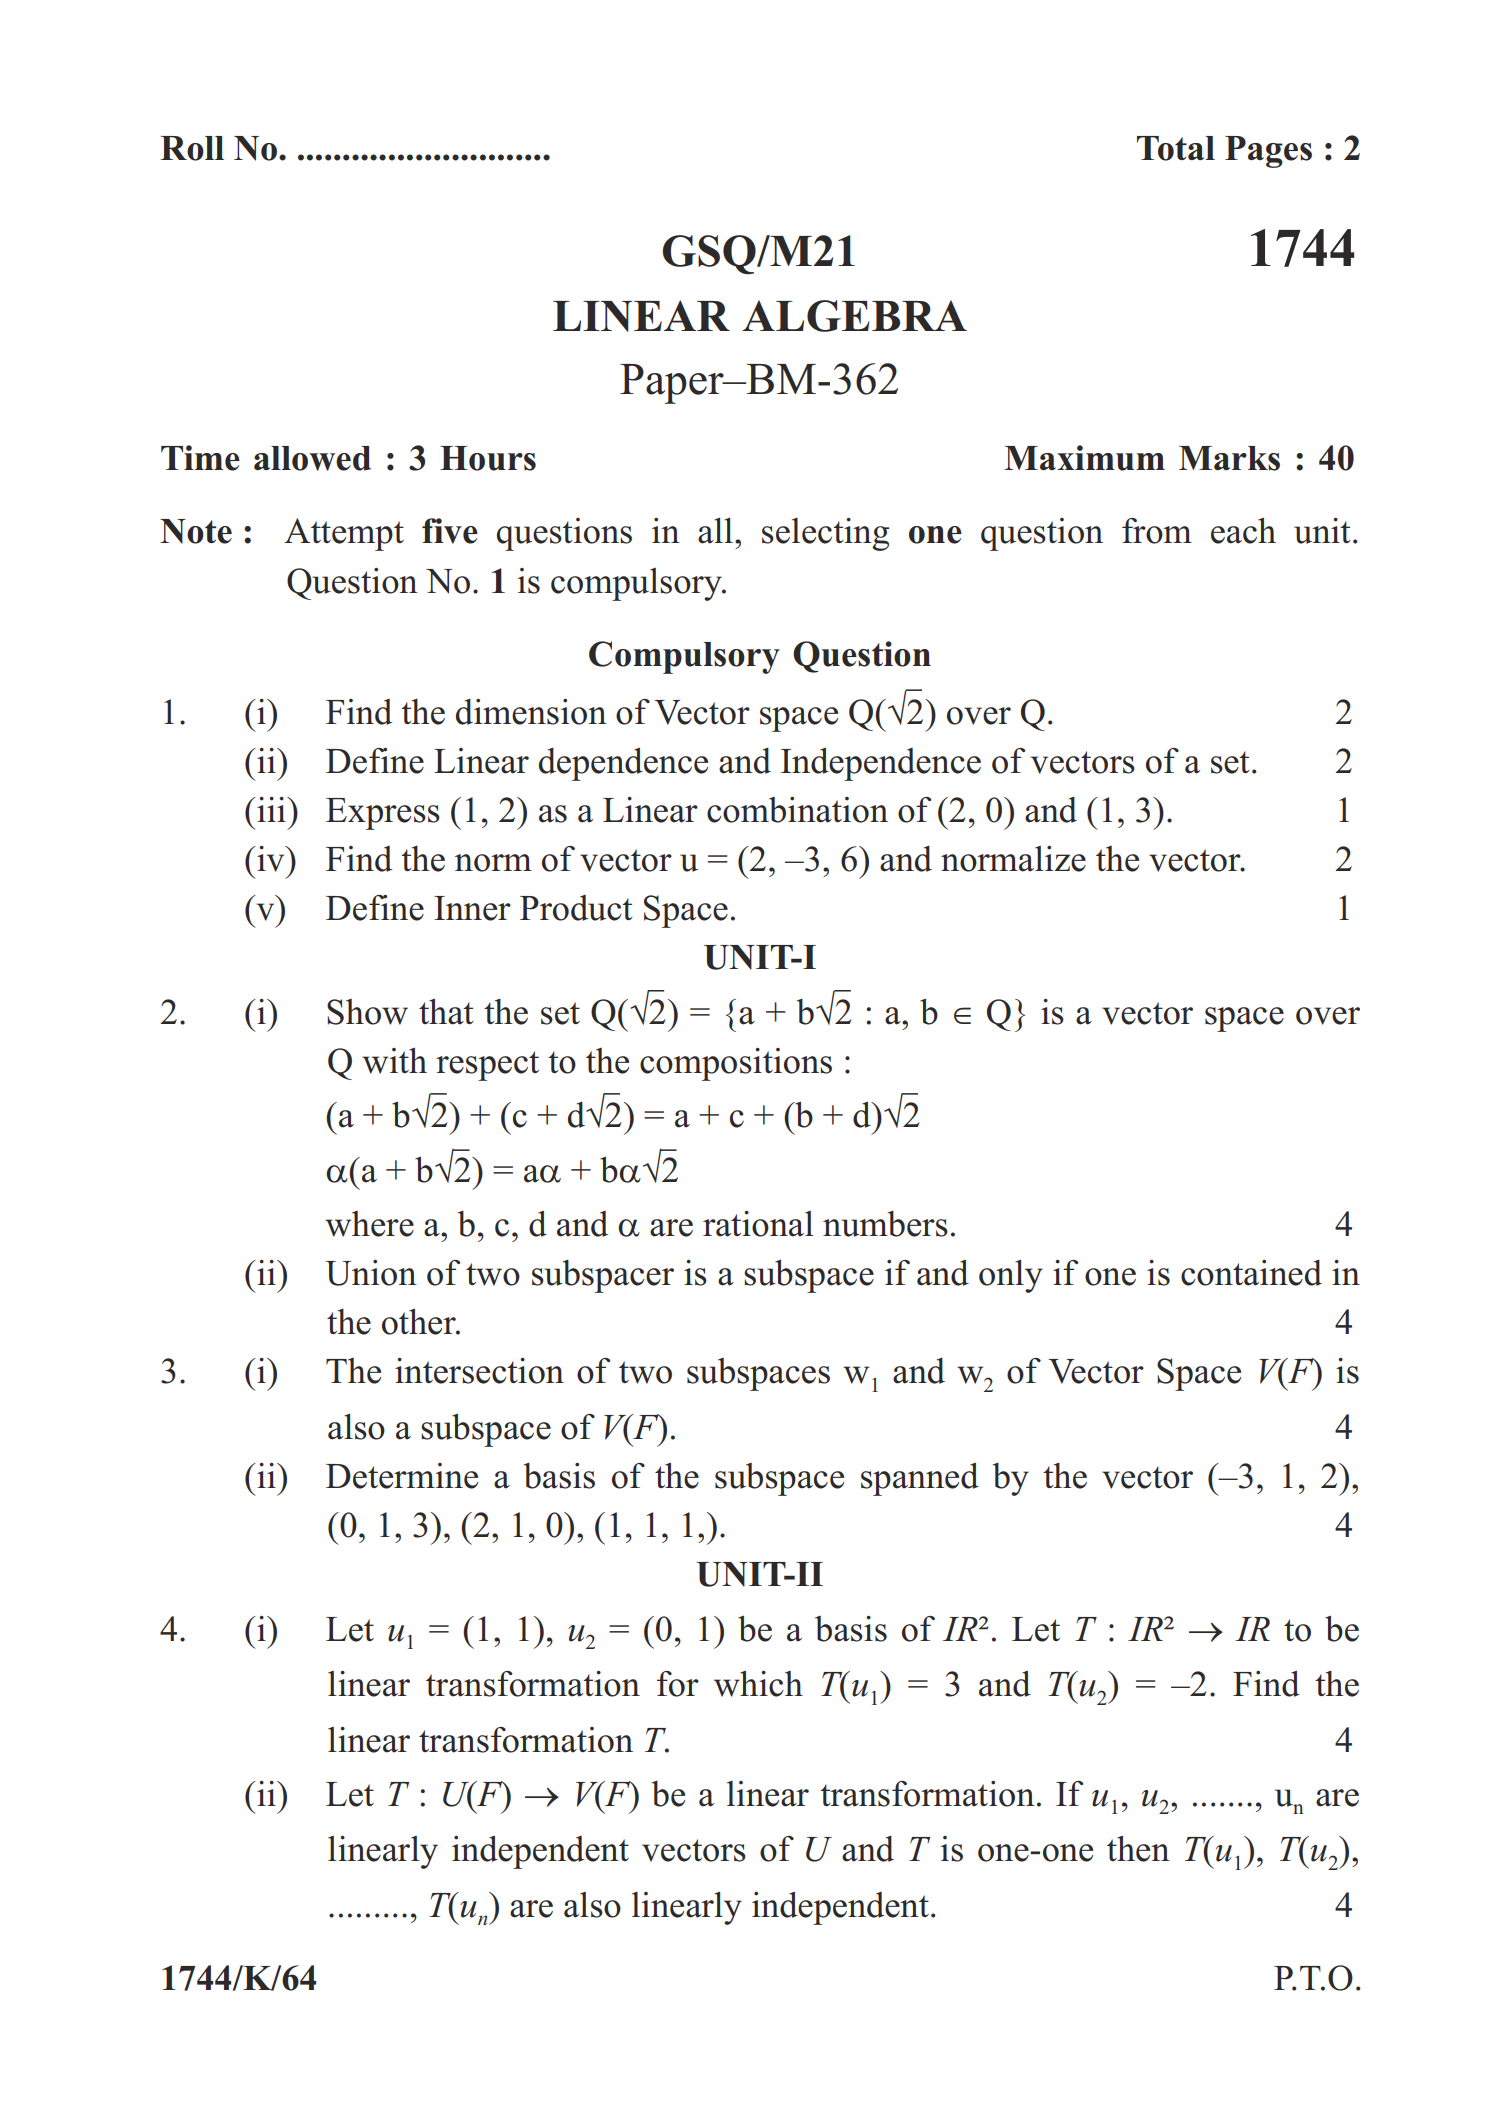  I want to click on Determine, so click(402, 1476).
